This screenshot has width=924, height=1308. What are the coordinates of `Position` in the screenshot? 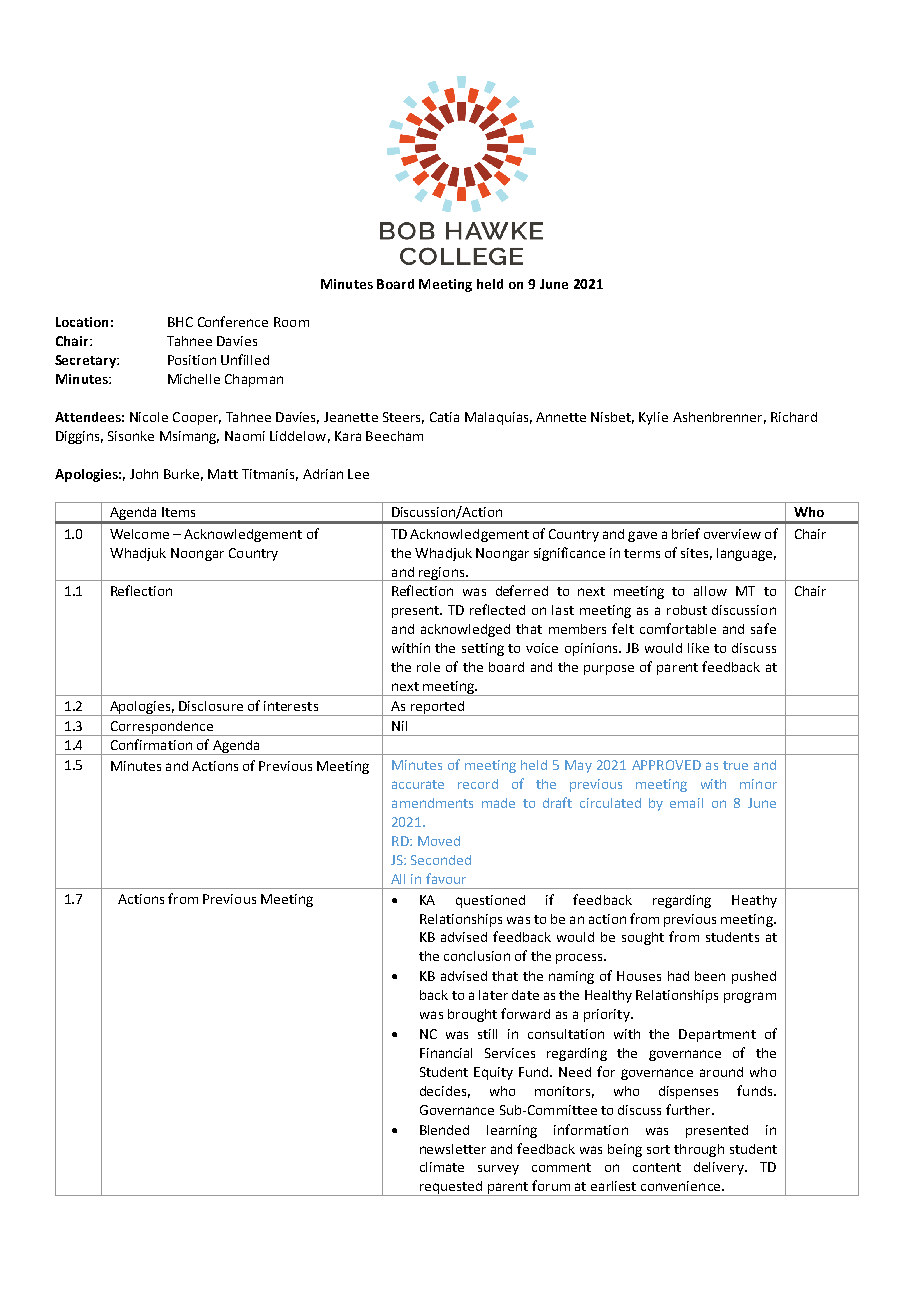 It's located at (192, 360).
